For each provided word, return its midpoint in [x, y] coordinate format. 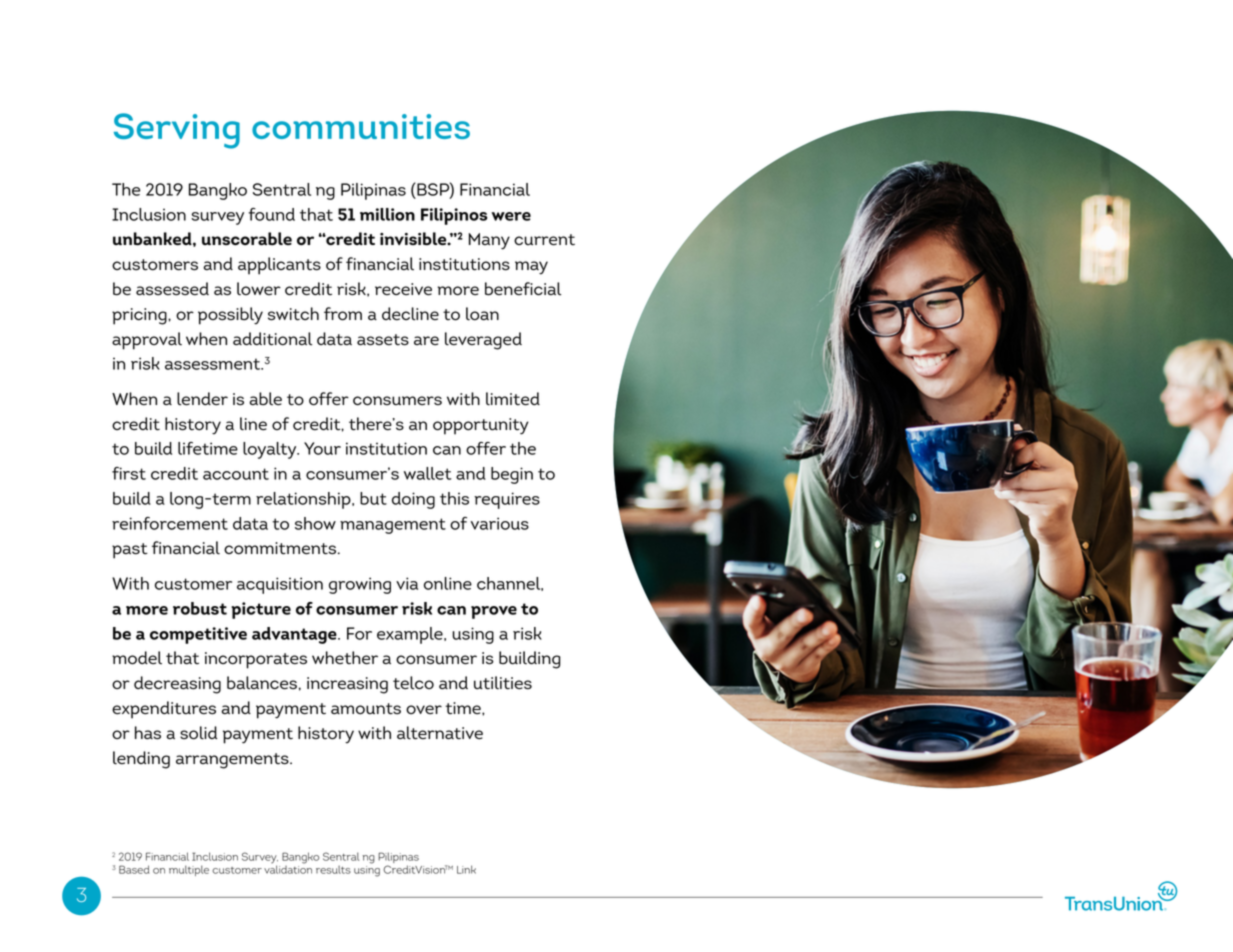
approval [147, 341]
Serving [177, 131]
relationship [304, 500]
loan [482, 314]
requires [507, 500]
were [511, 216]
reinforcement [170, 523]
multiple [189, 870]
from [343, 314]
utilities [503, 683]
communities [361, 126]
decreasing [177, 685]
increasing [347, 685]
